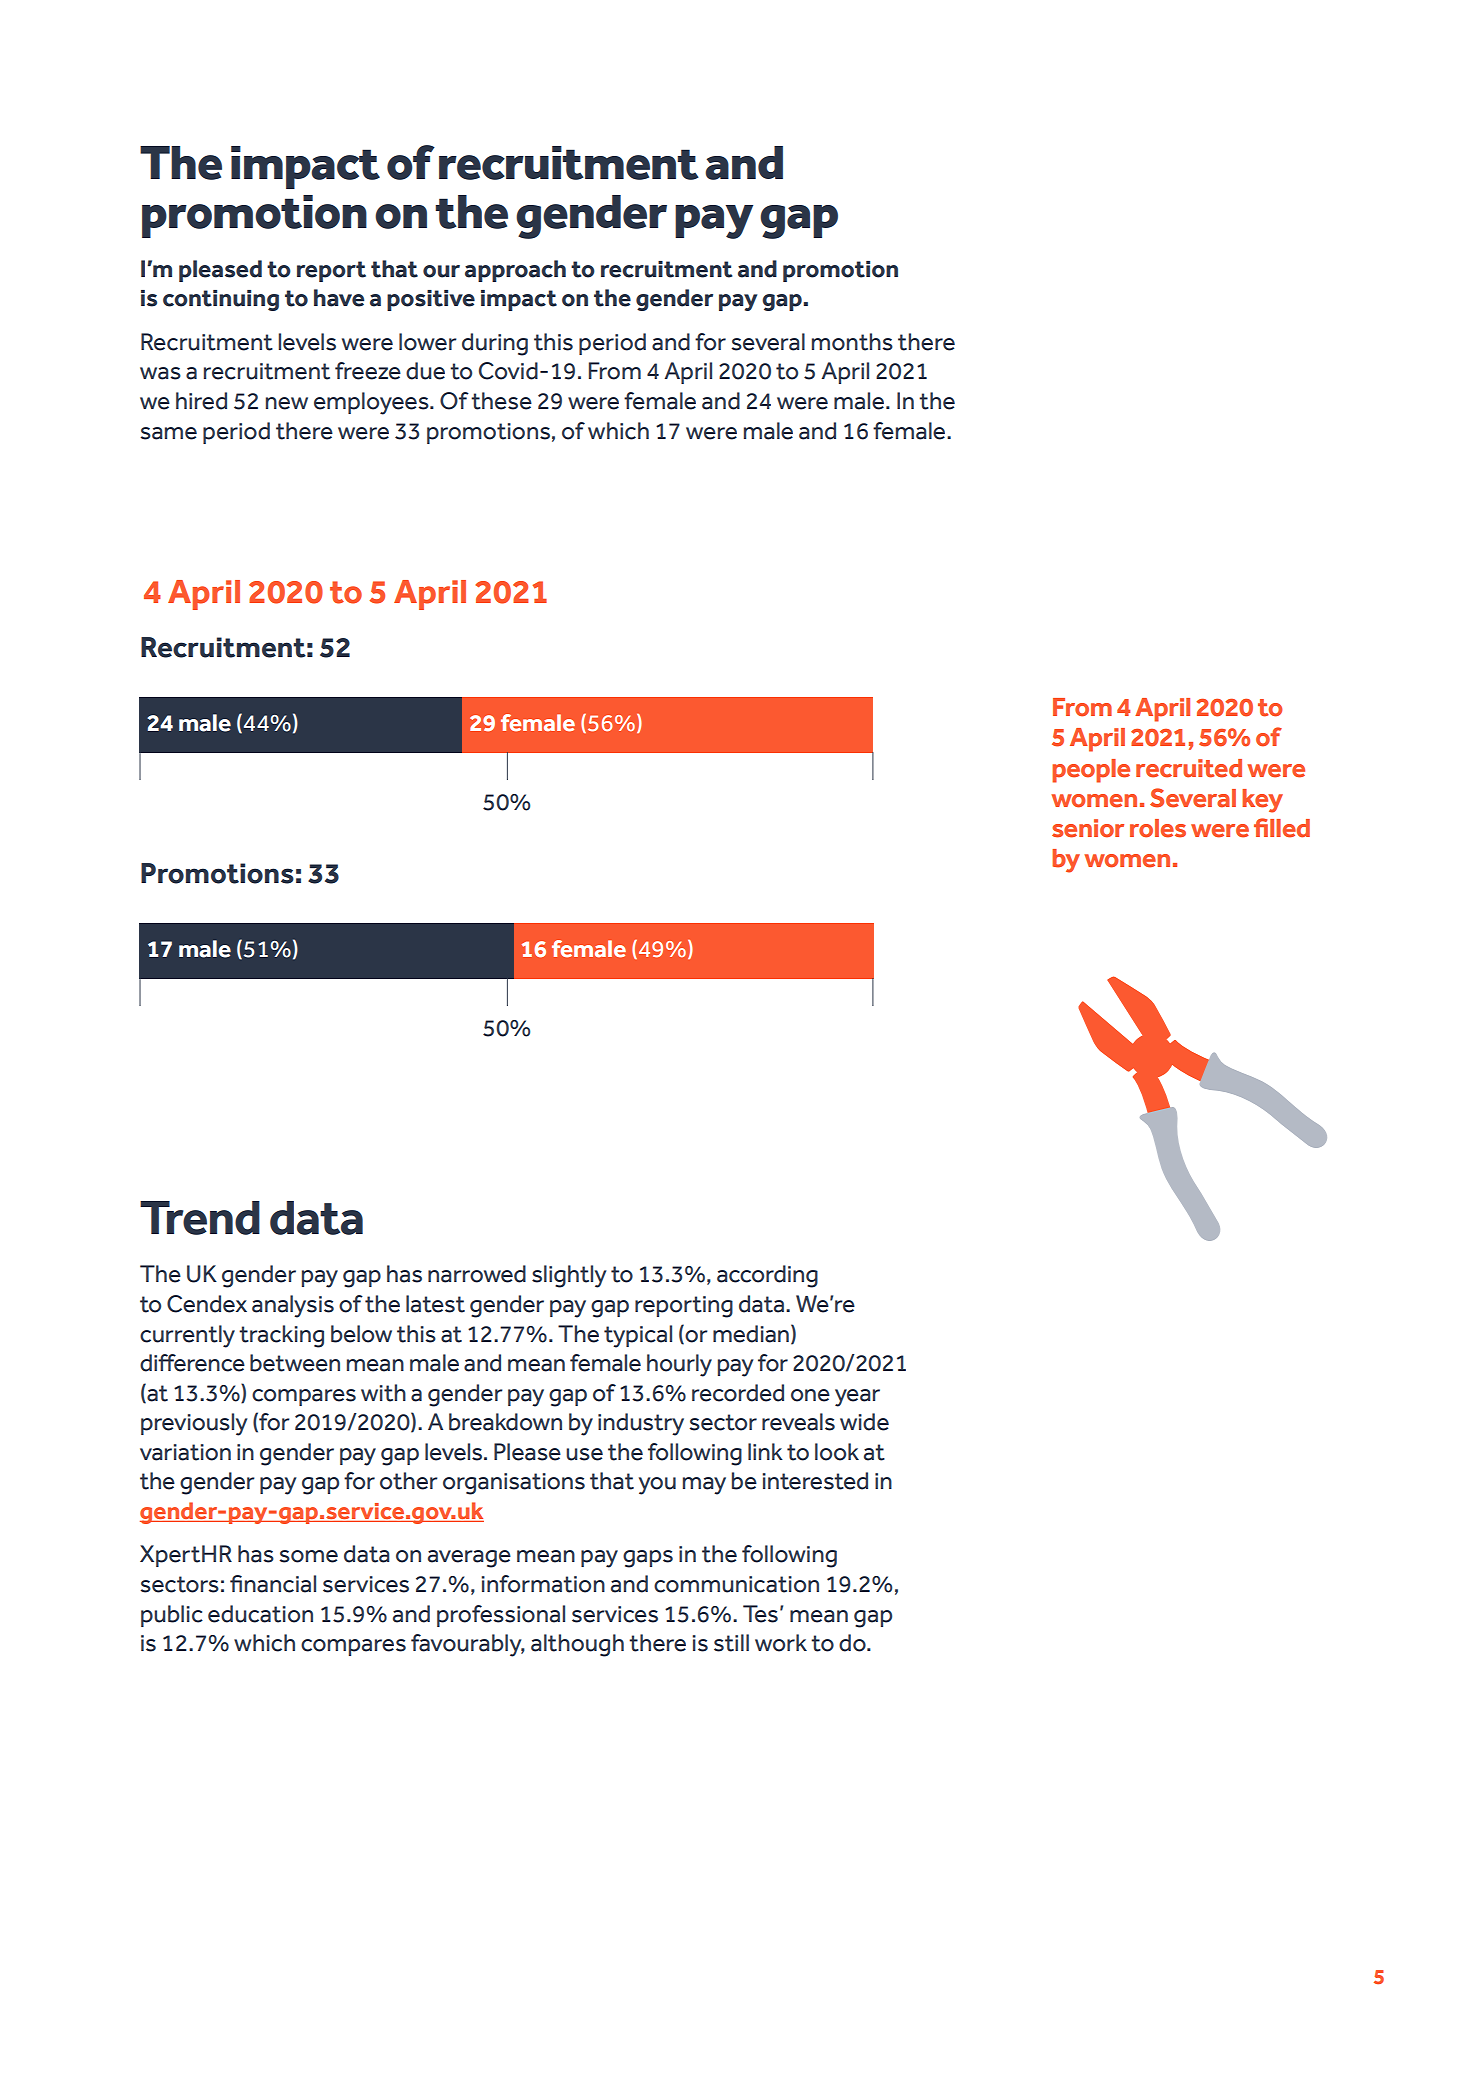 This image has width=1467, height=2074. Describe the element at coordinates (339, 298) in the image. I see `have` at that location.
